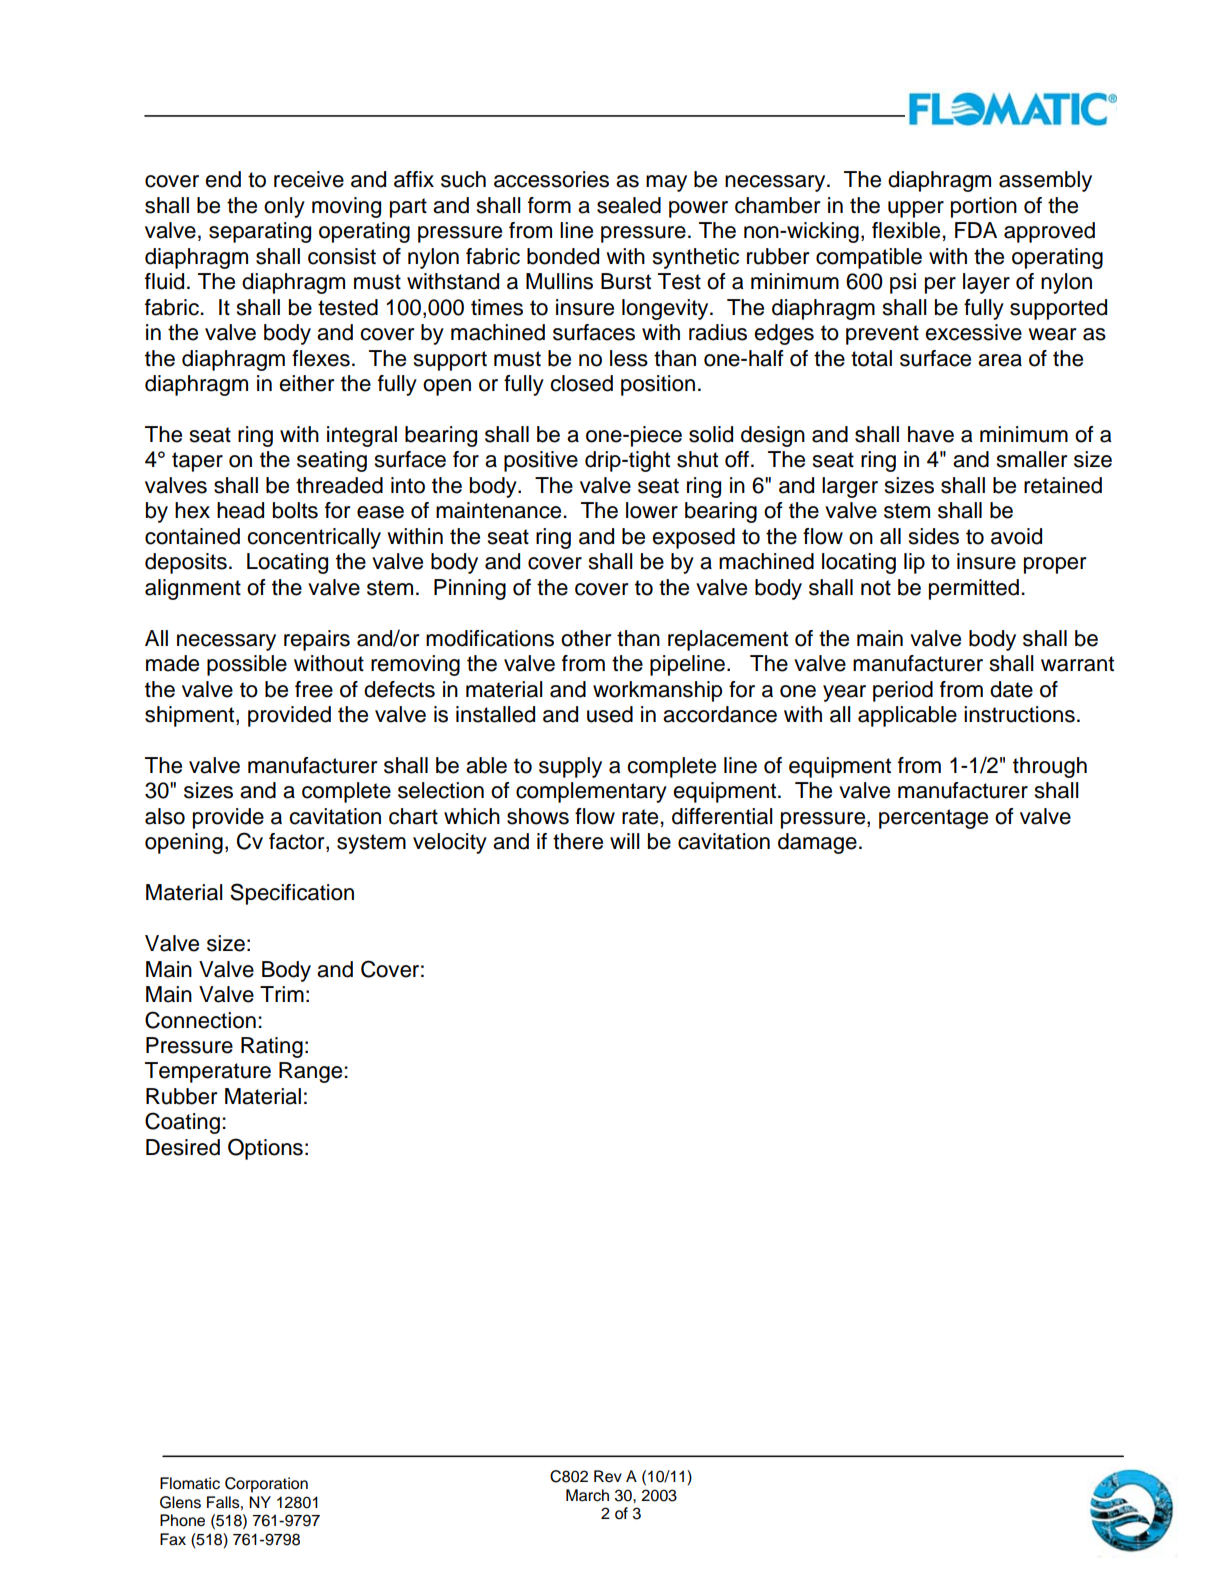 The image size is (1232, 1594). I want to click on damage, so click(817, 843).
